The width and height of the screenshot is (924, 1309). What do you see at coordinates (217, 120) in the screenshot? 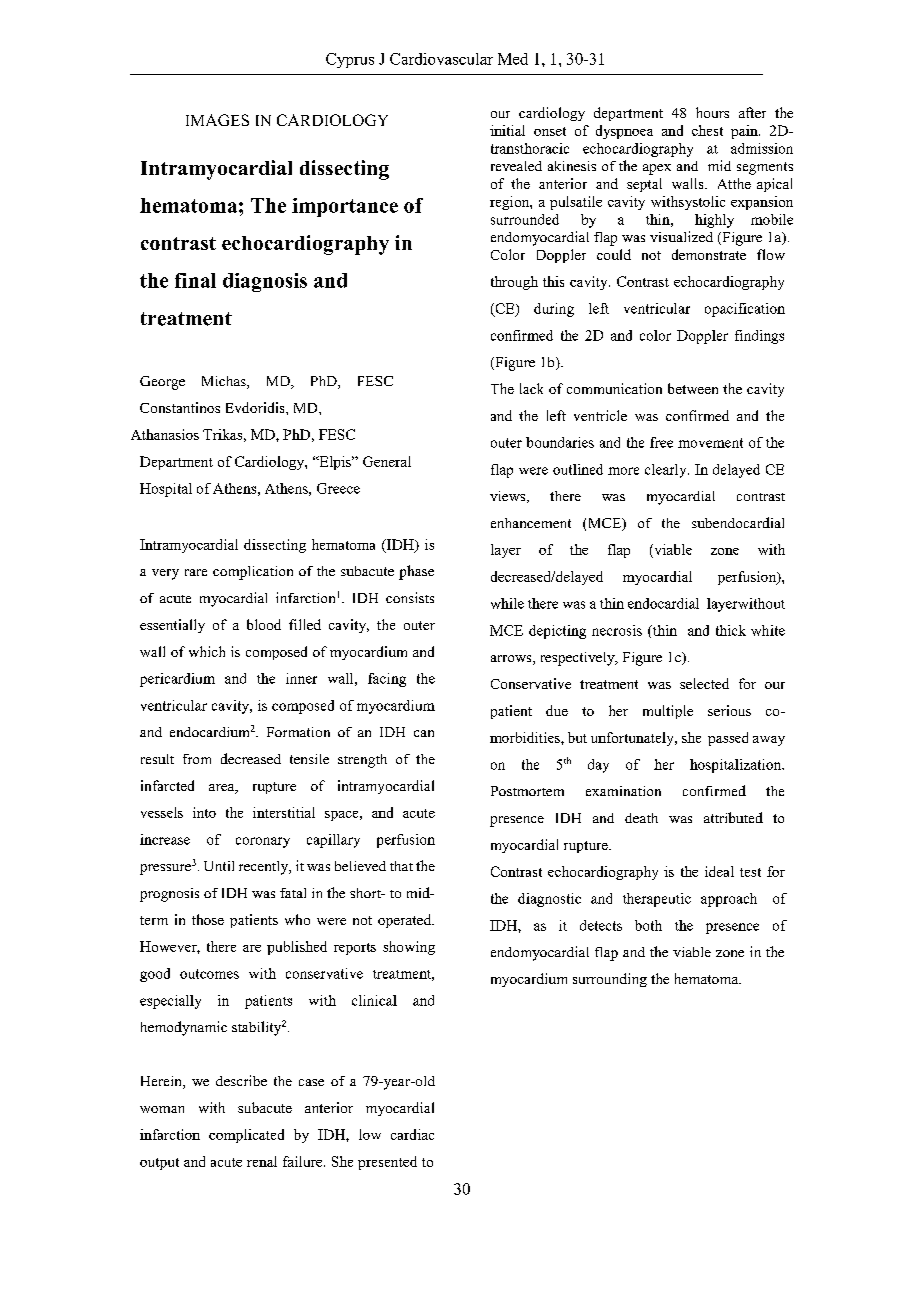
I see `IMAGES` at bounding box center [217, 120].
